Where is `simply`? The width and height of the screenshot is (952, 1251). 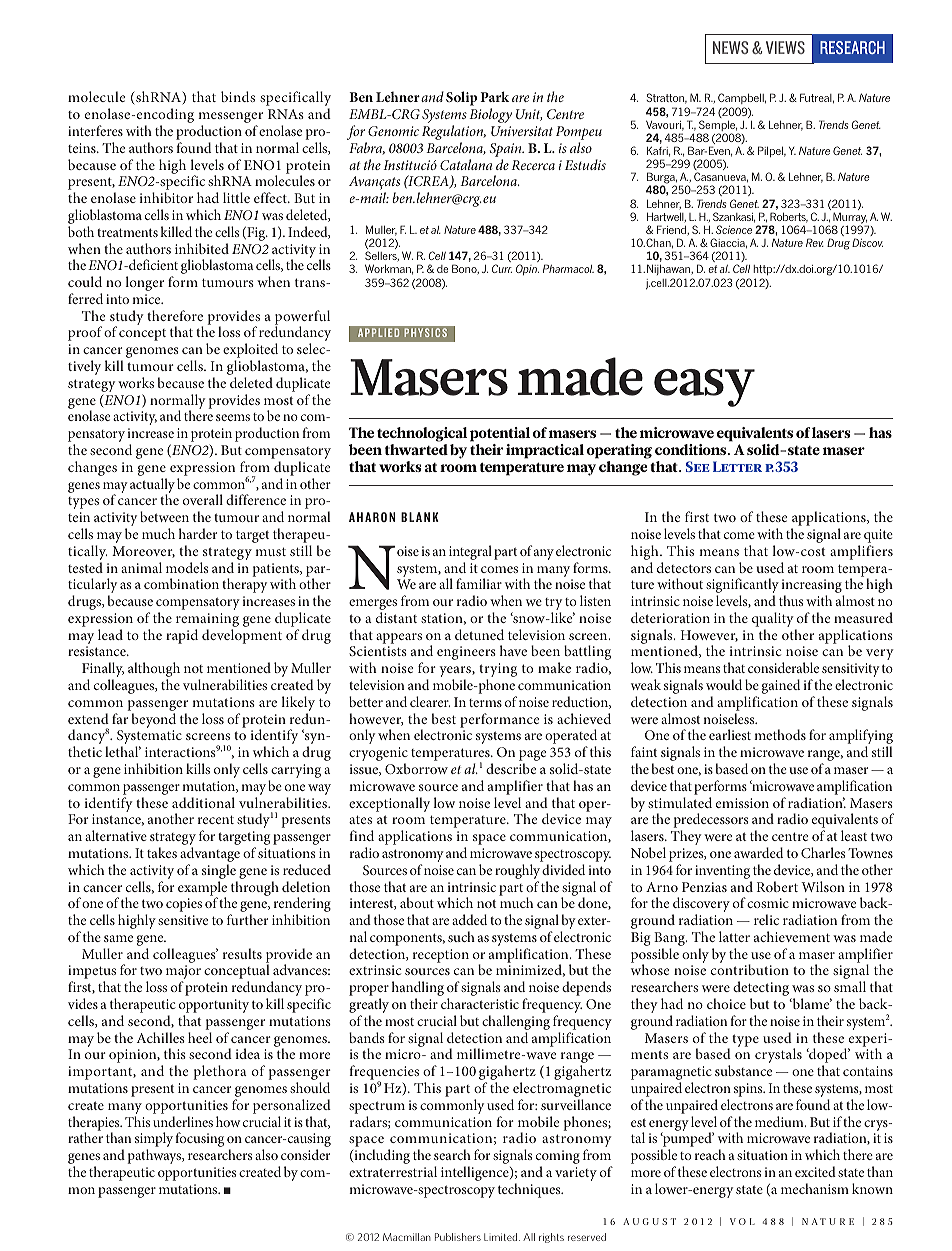
simply is located at coordinates (154, 1141).
